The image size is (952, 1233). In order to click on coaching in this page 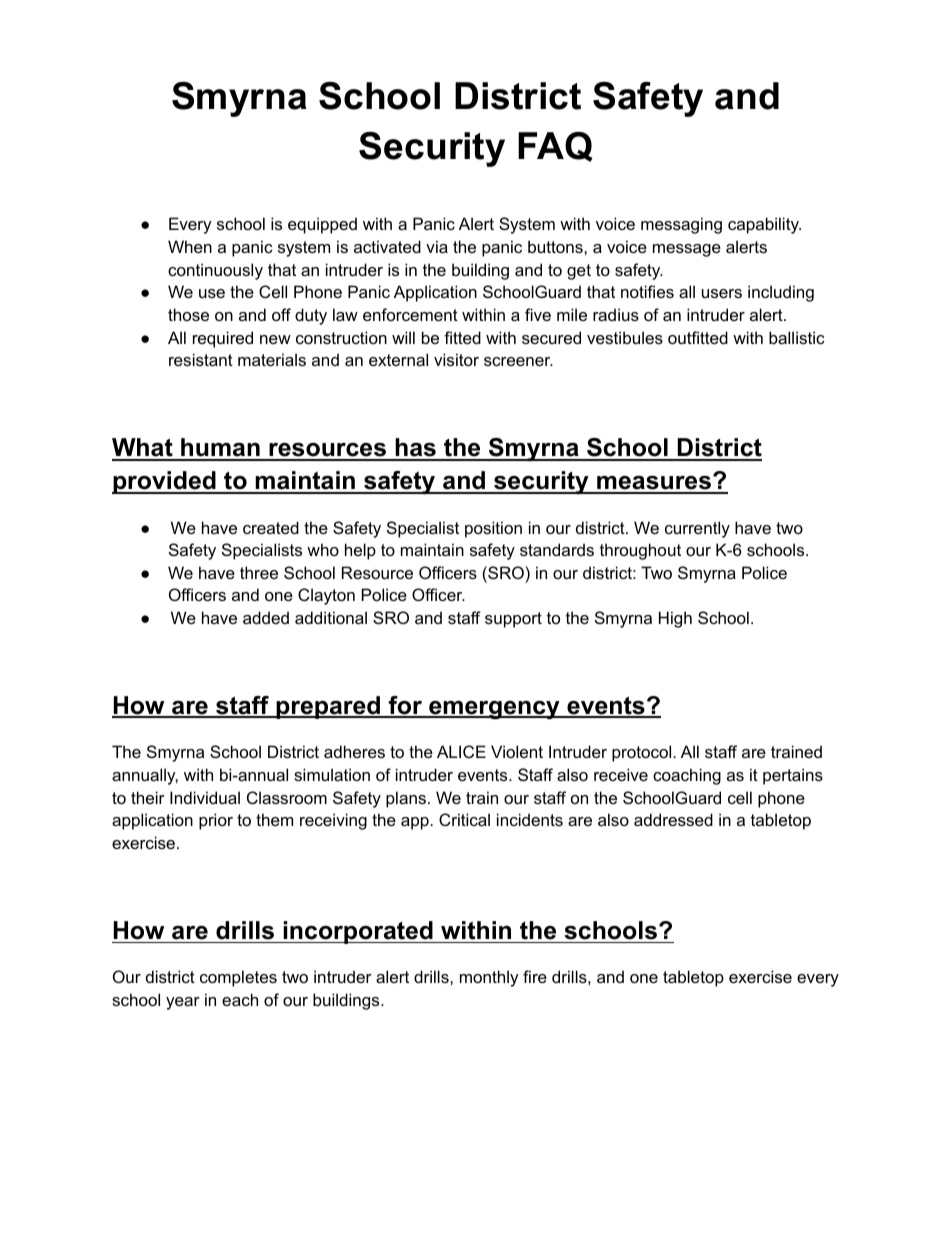, I will do `click(687, 776)`.
